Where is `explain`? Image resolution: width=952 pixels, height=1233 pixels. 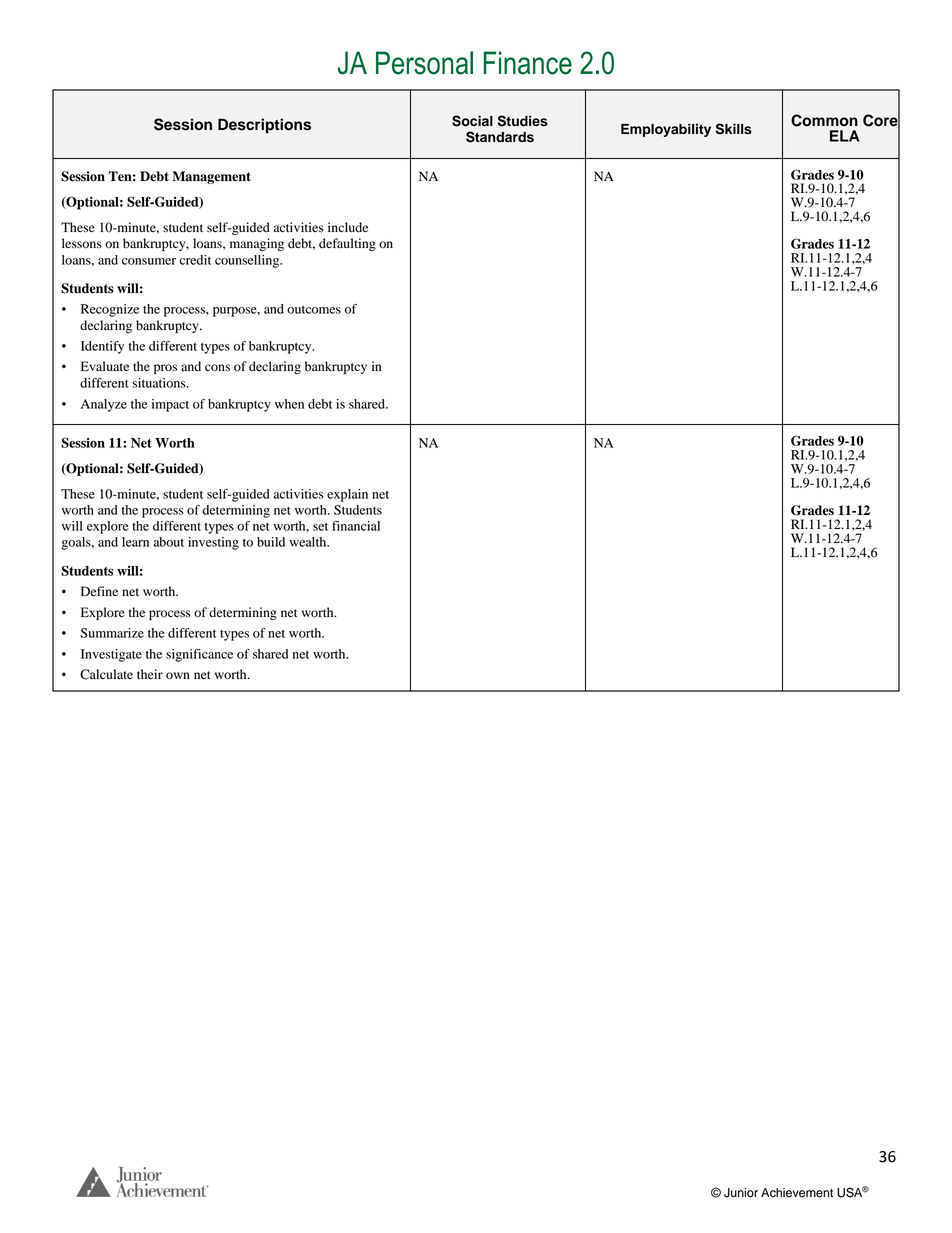 explain is located at coordinates (347, 495).
